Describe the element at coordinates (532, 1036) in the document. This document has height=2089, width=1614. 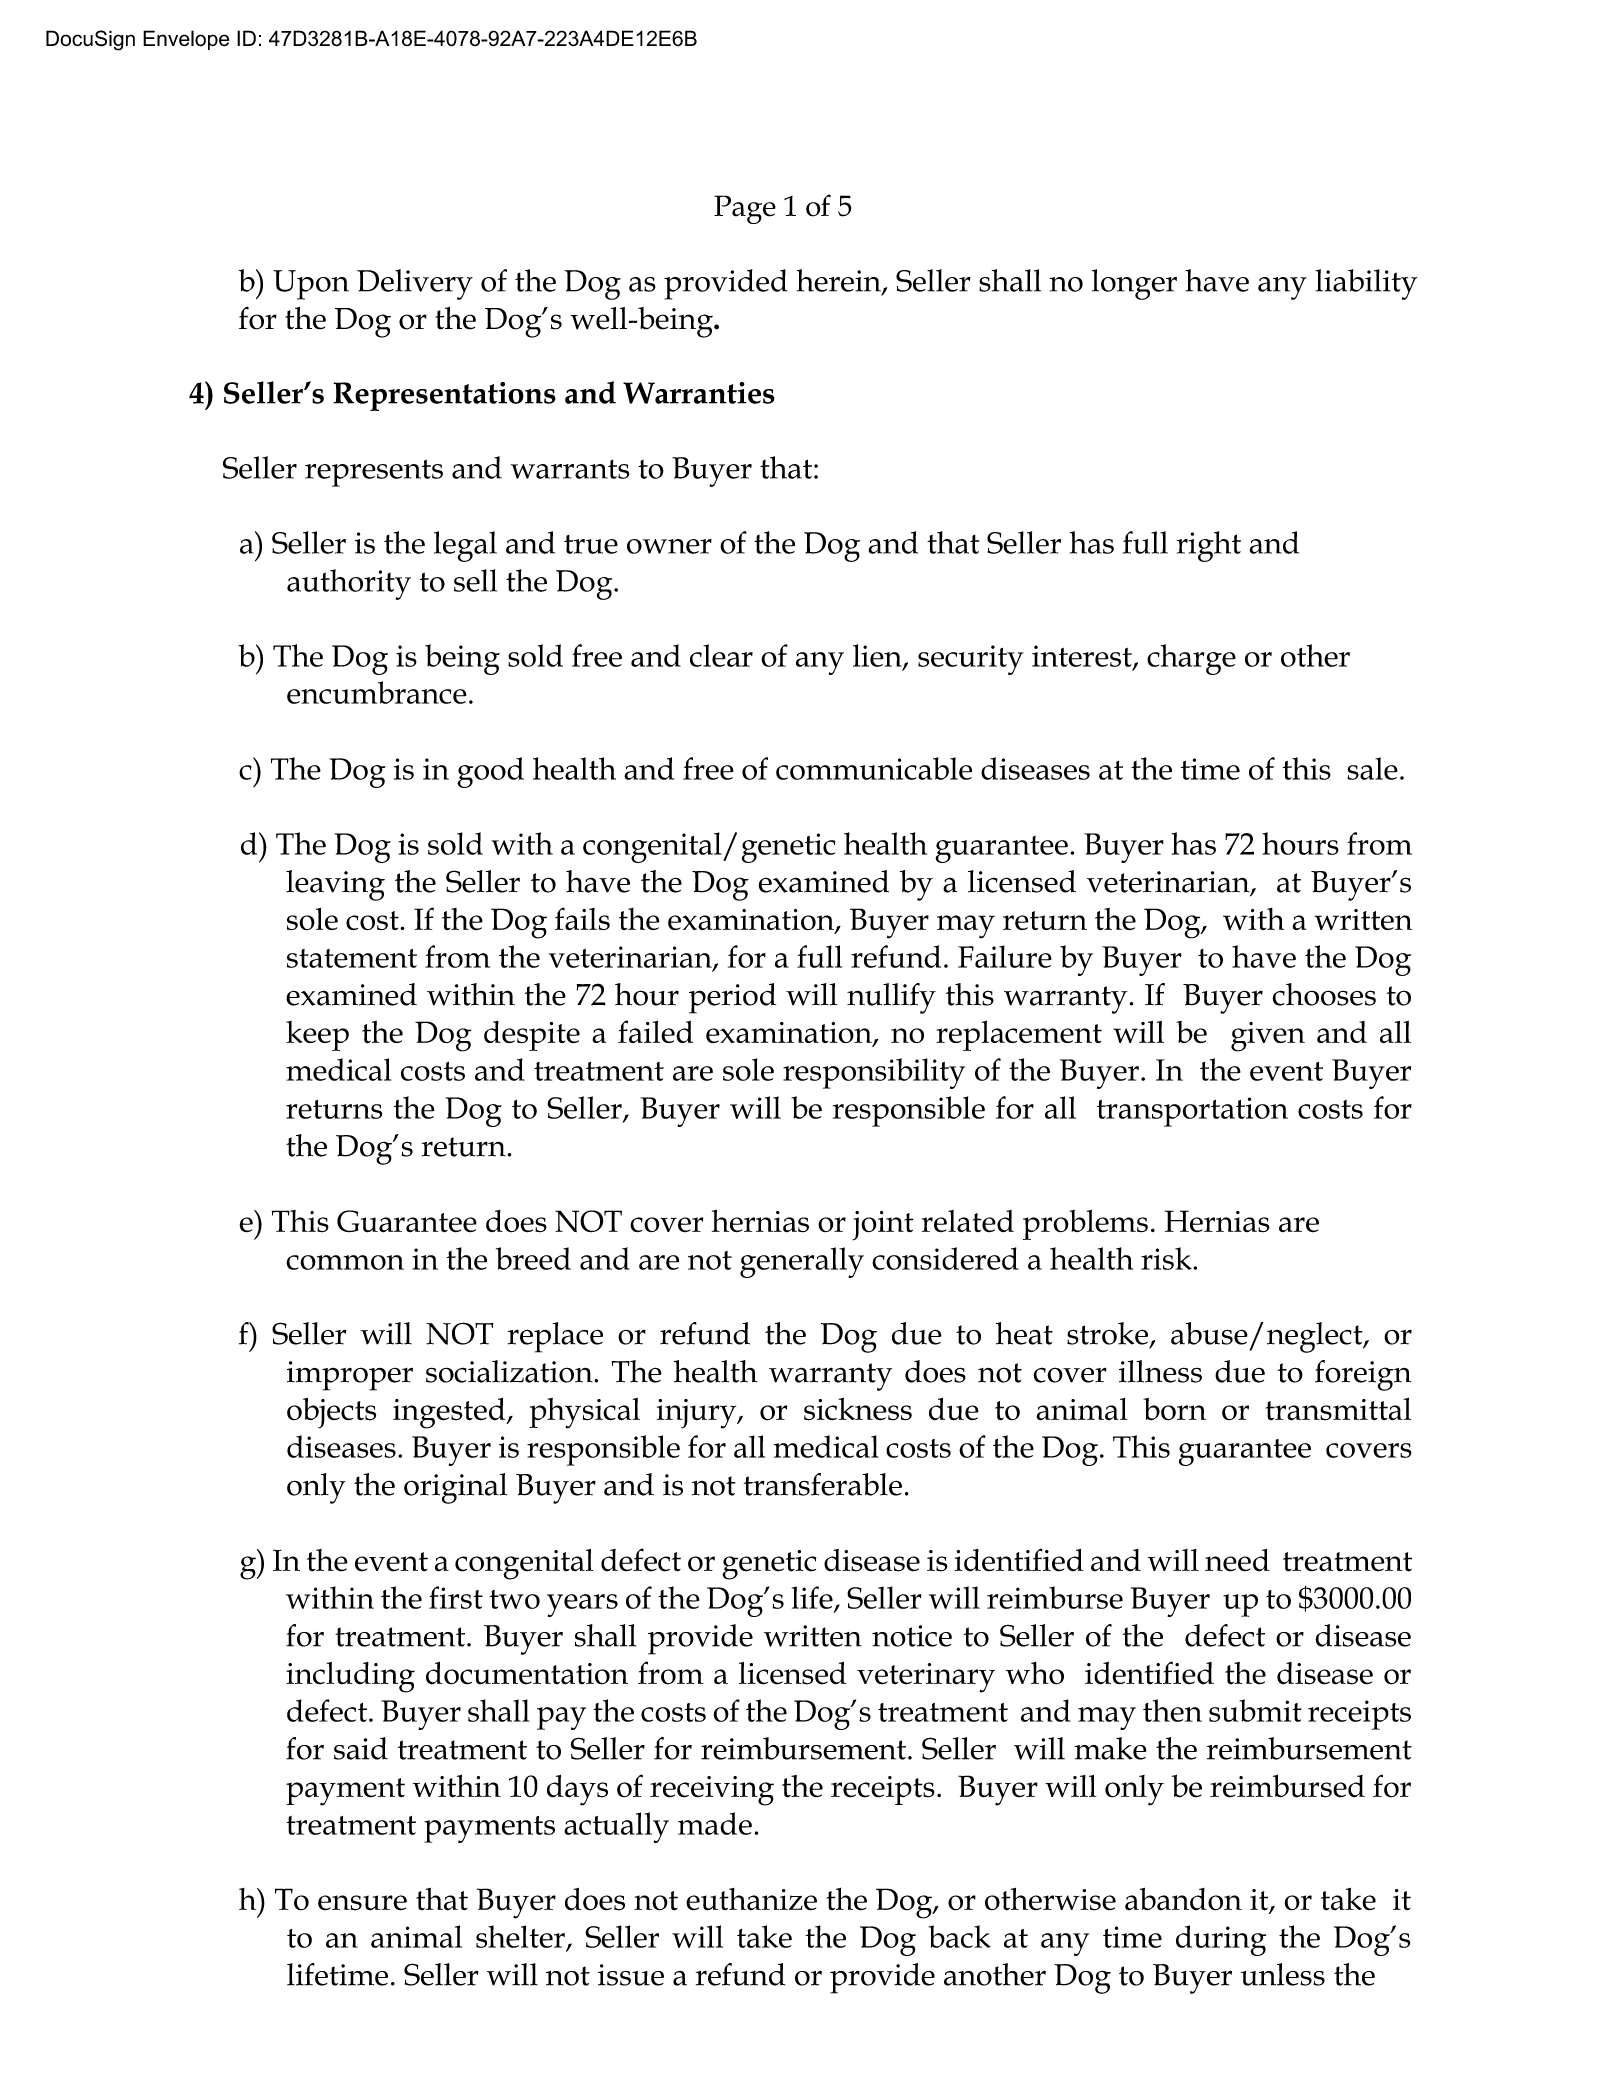
I see `despite` at that location.
